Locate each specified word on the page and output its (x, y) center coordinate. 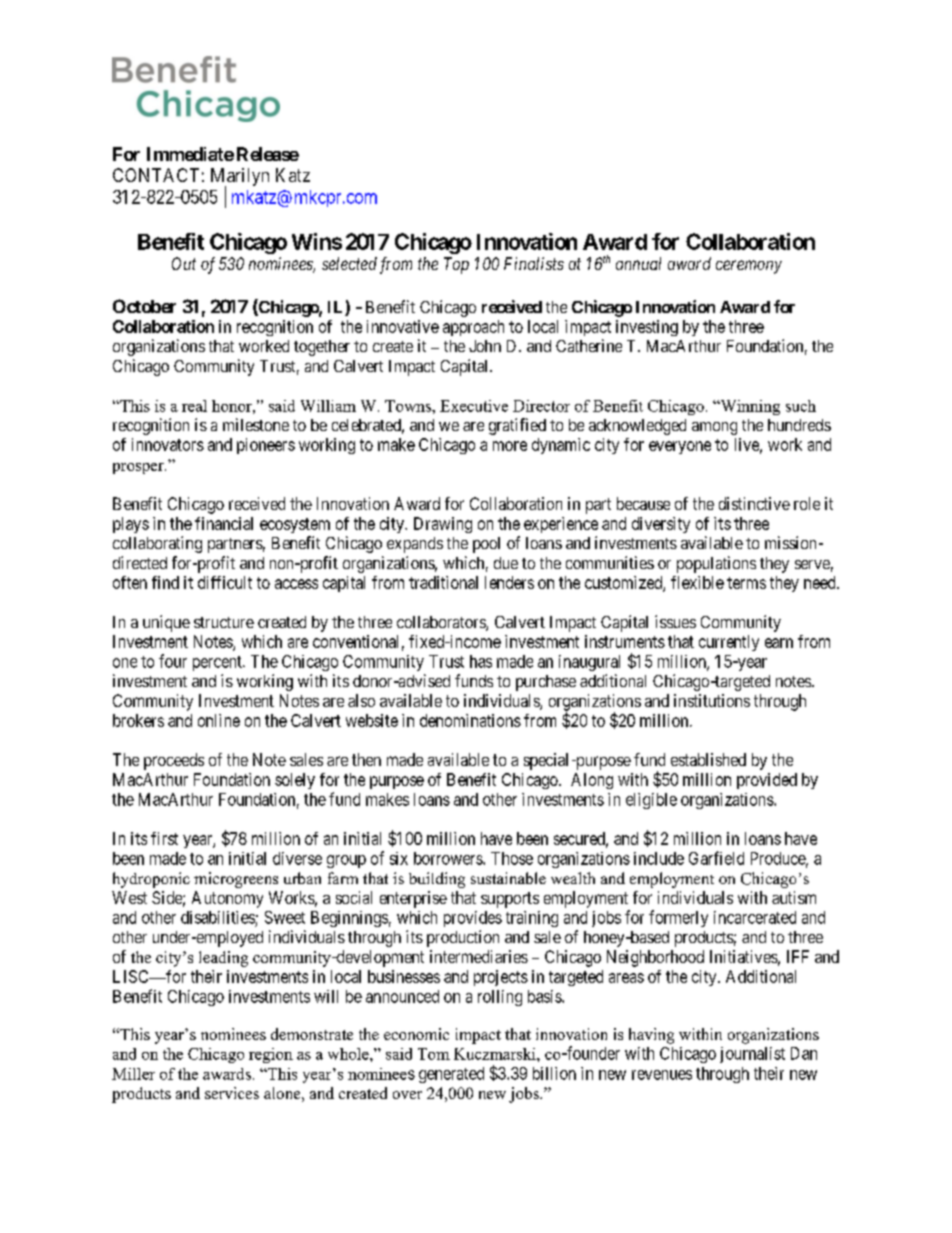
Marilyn (240, 178)
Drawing (443, 525)
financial (224, 523)
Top (456, 265)
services (232, 1093)
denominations (470, 720)
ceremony (749, 267)
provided (767, 781)
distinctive (754, 503)
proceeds (174, 761)
